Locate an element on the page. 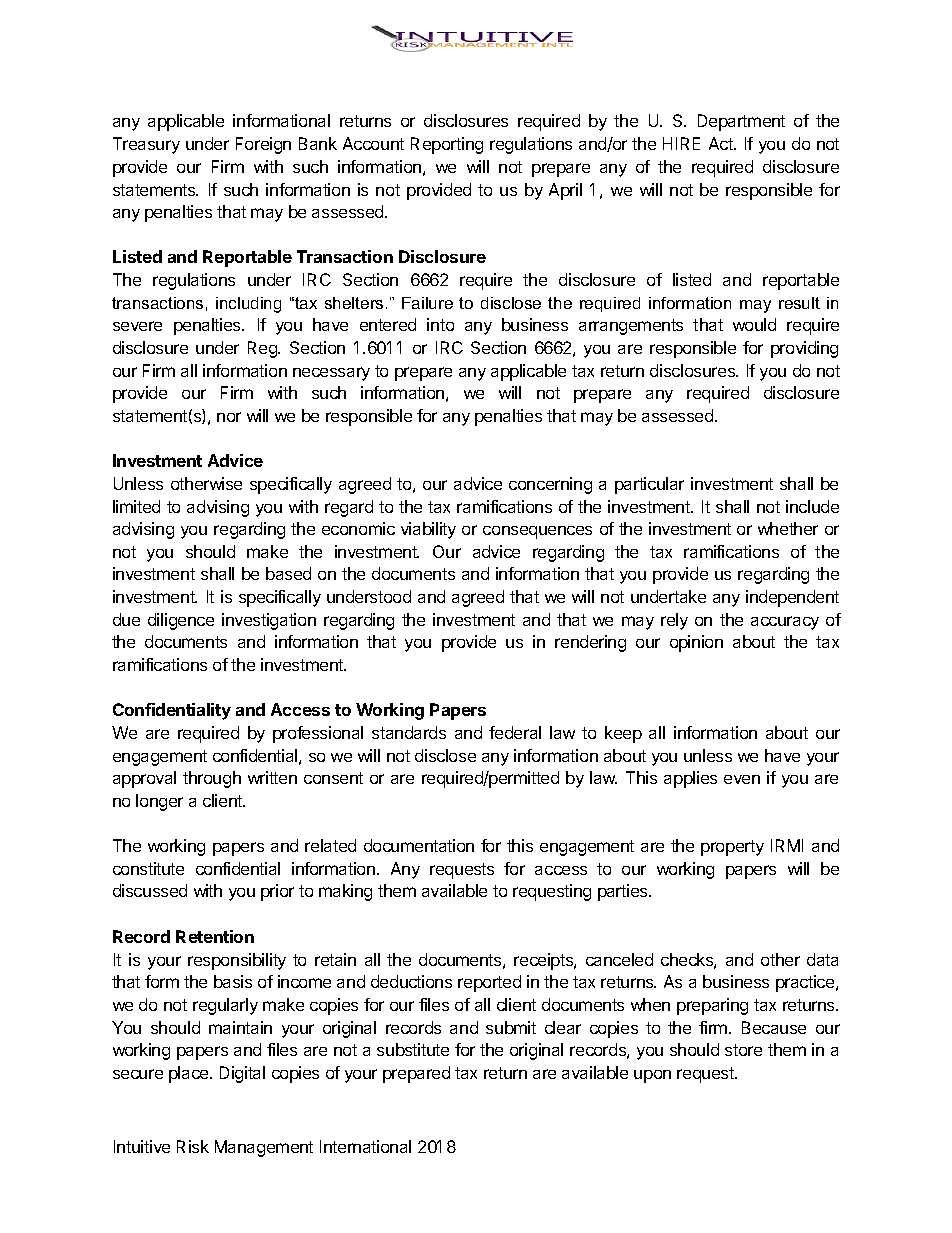 The width and height of the document is (952, 1233). Reporting is located at coordinates (447, 145).
